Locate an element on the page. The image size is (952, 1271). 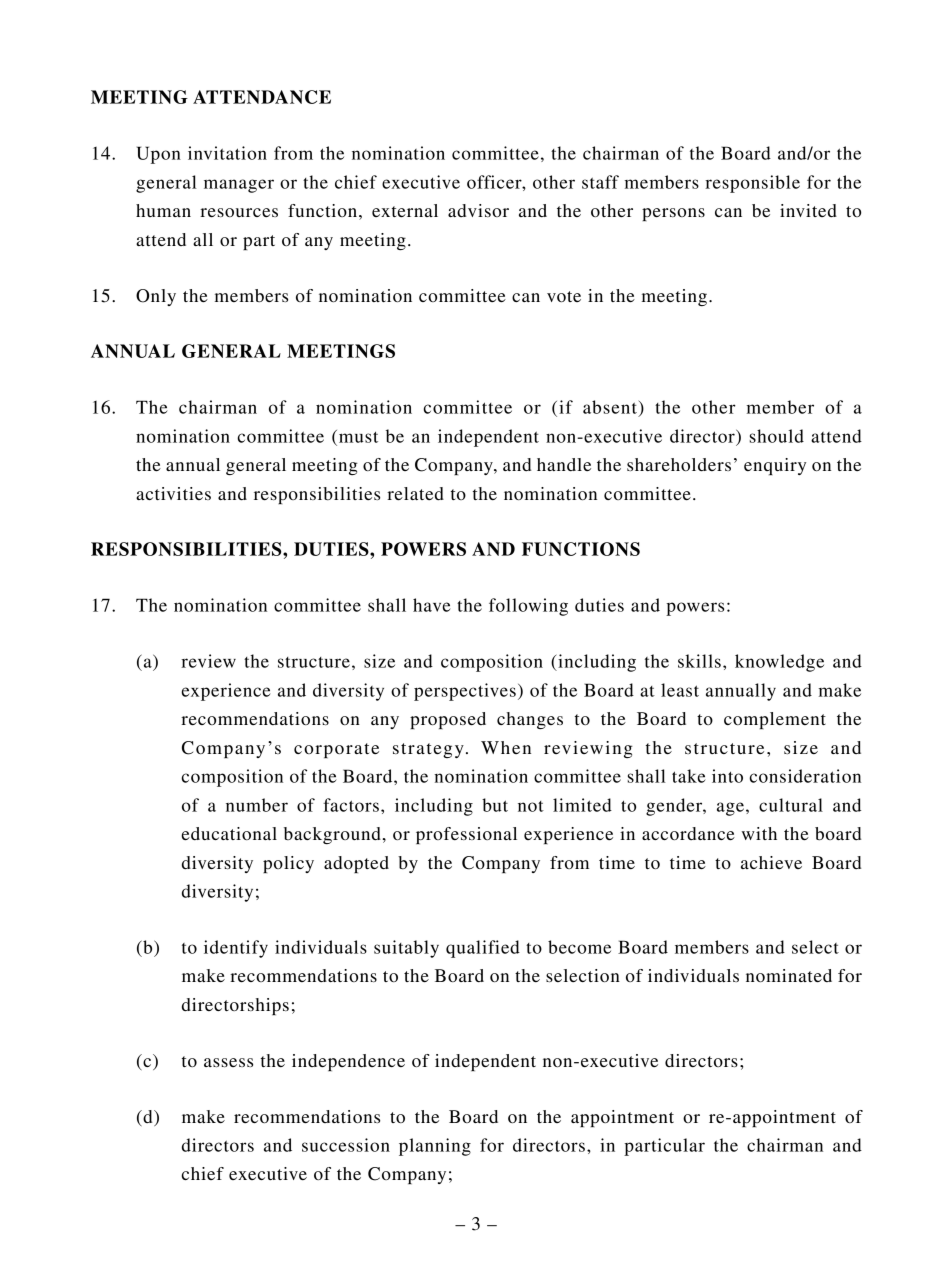
perspectives is located at coordinates (465, 692).
